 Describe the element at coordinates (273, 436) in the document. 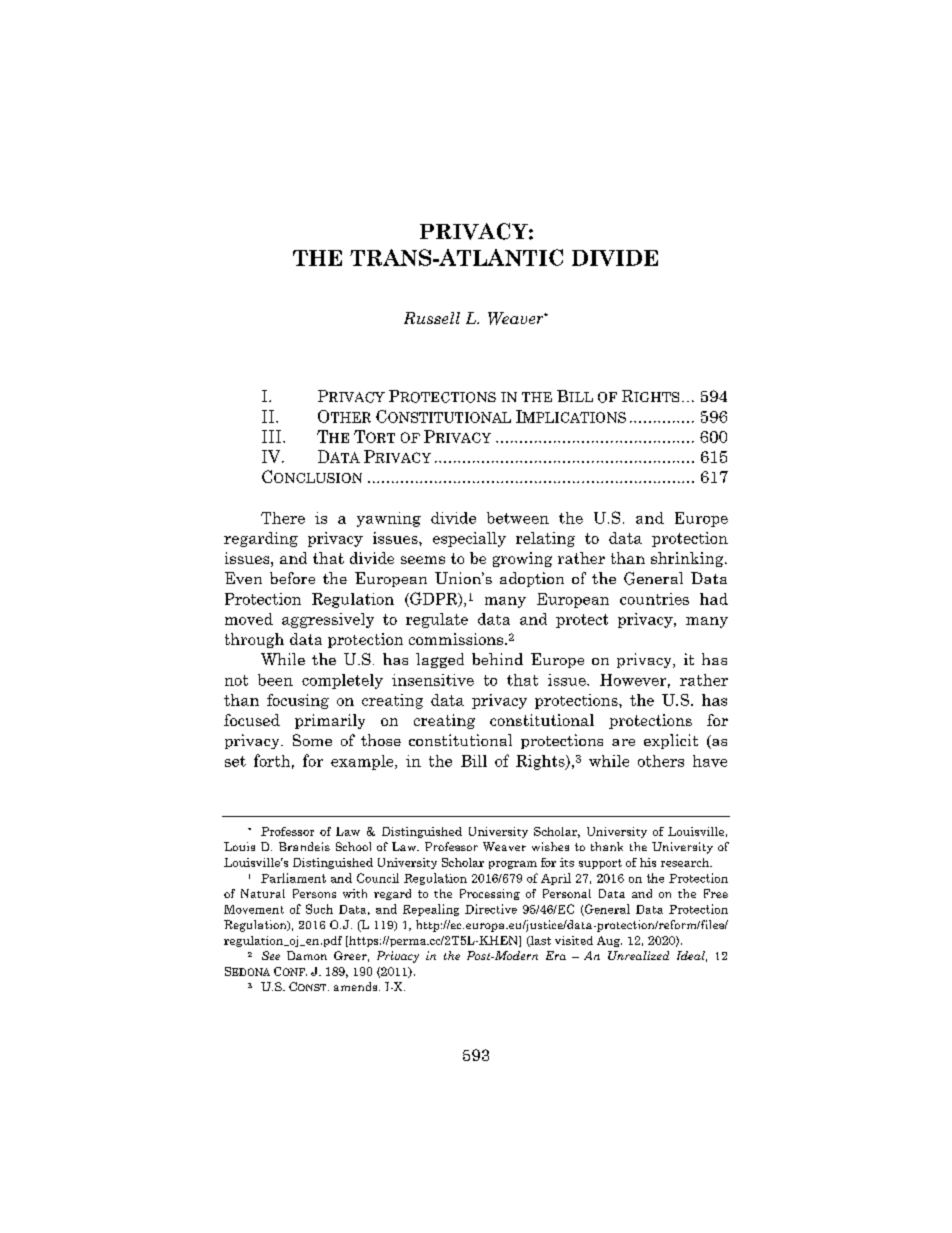

I see `III` at that location.
